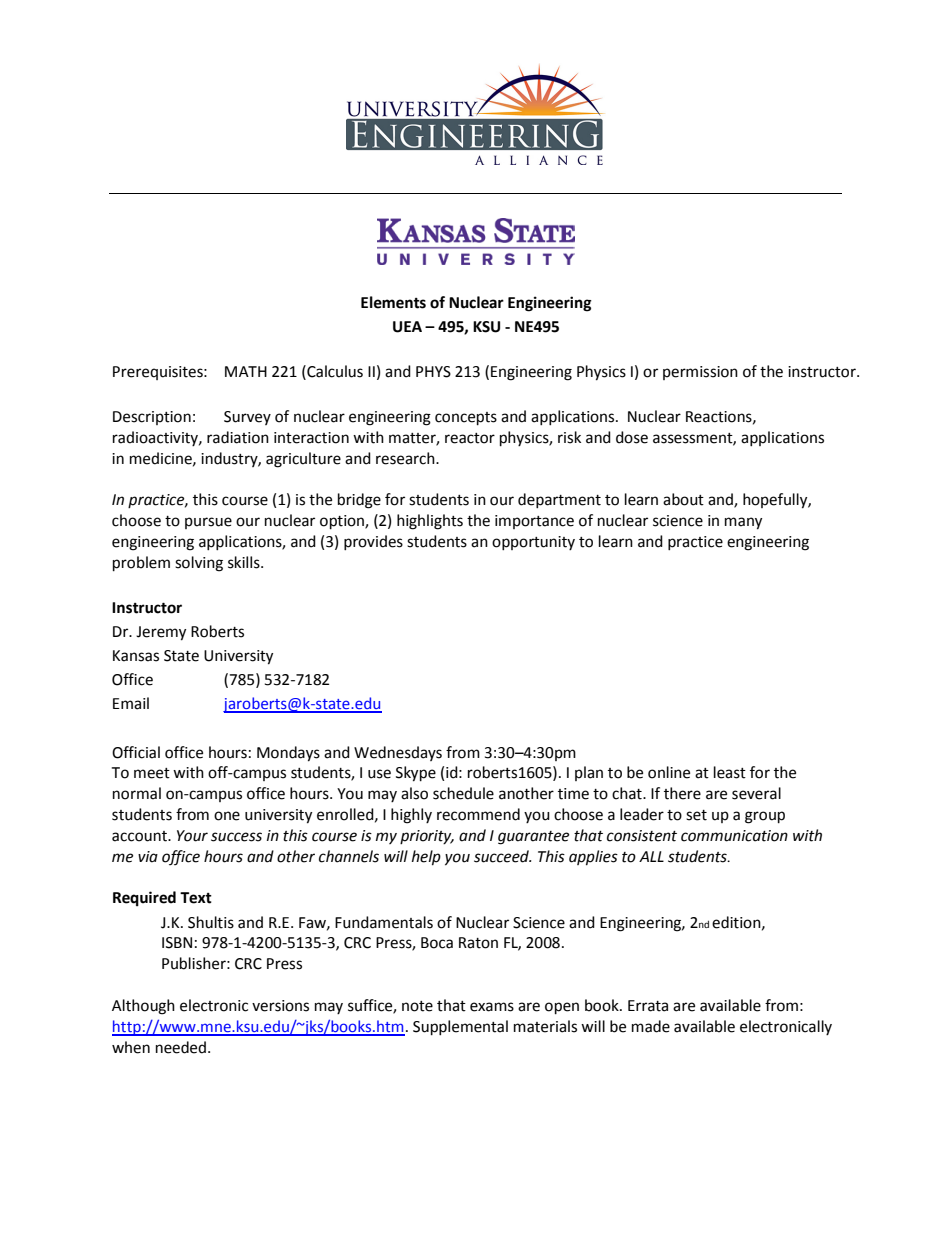  Describe the element at coordinates (463, 793) in the page. I see `schedule` at that location.
